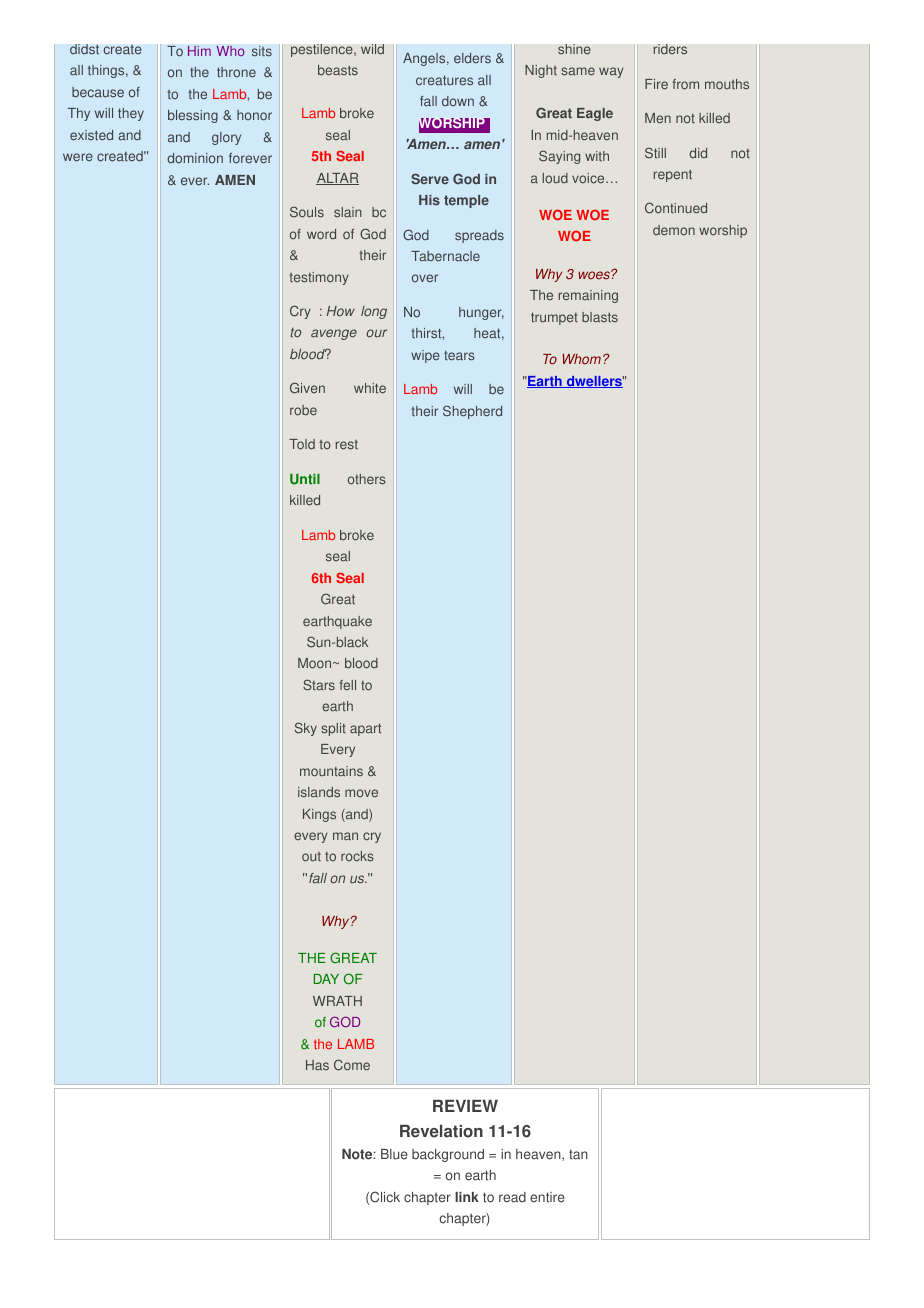 The height and width of the page is (1308, 924). Describe the element at coordinates (578, 1154) in the page. I see `tan` at that location.
